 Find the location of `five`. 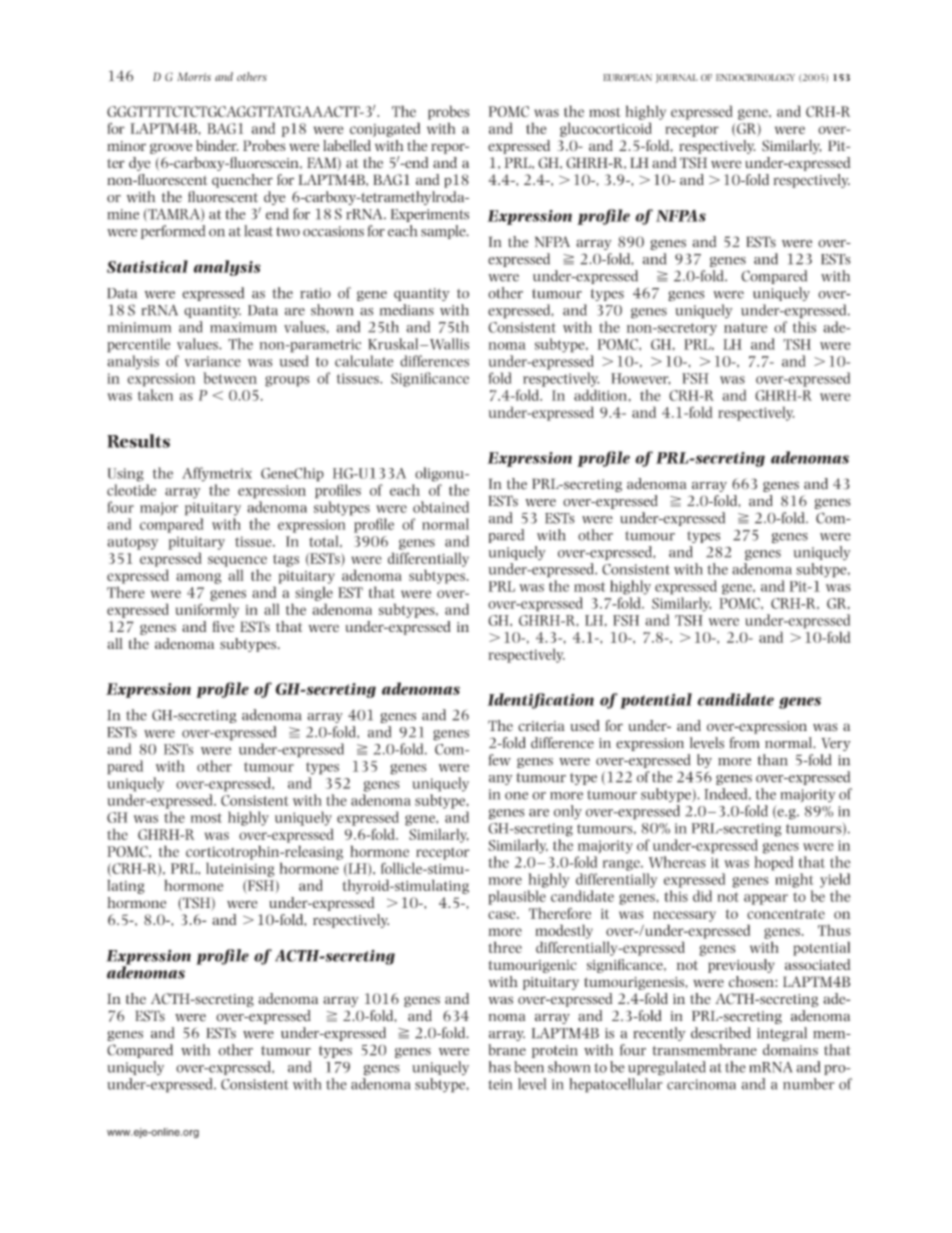

five is located at coordinates (223, 626).
